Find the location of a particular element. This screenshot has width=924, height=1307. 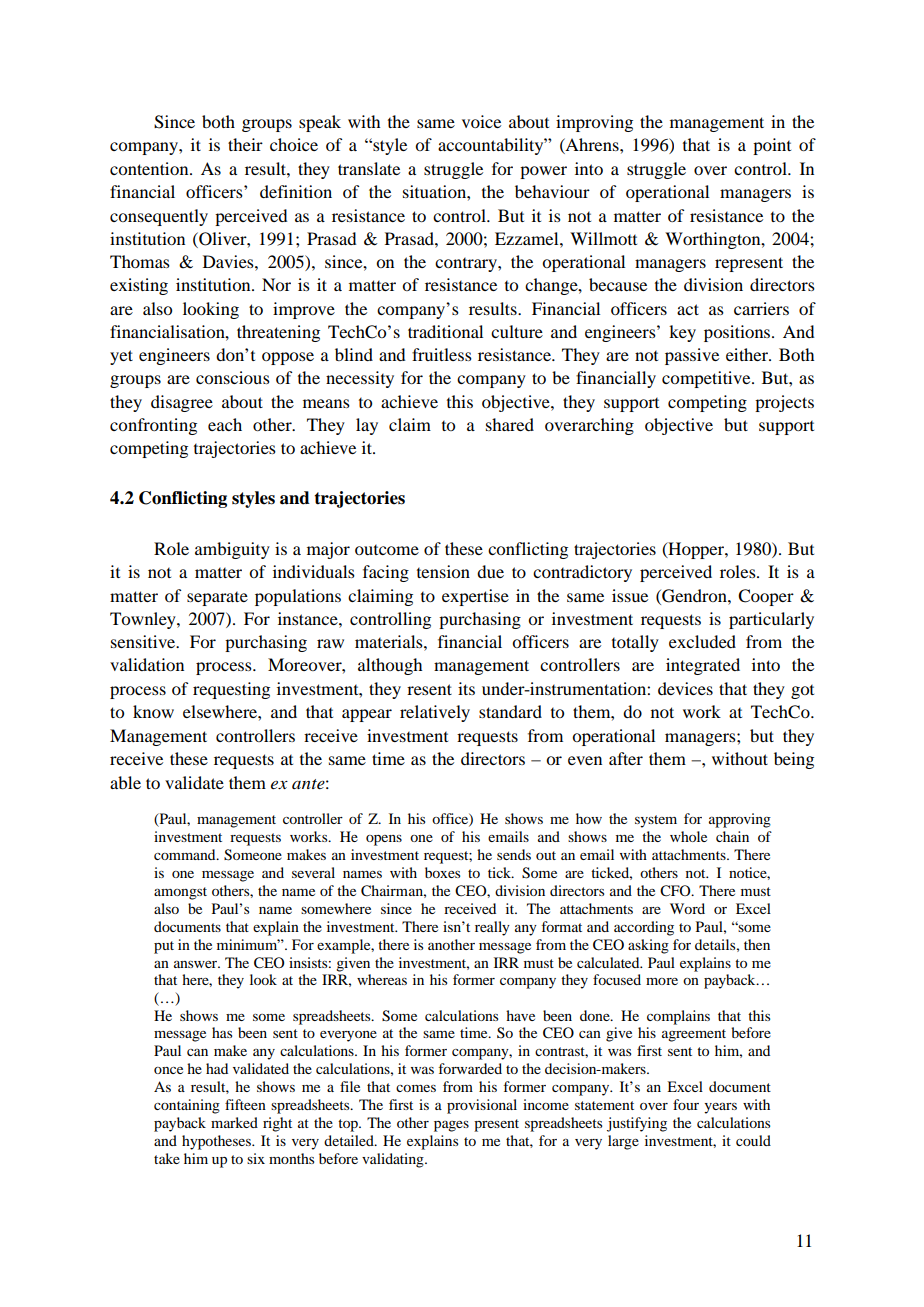

pages is located at coordinates (451, 1126).
